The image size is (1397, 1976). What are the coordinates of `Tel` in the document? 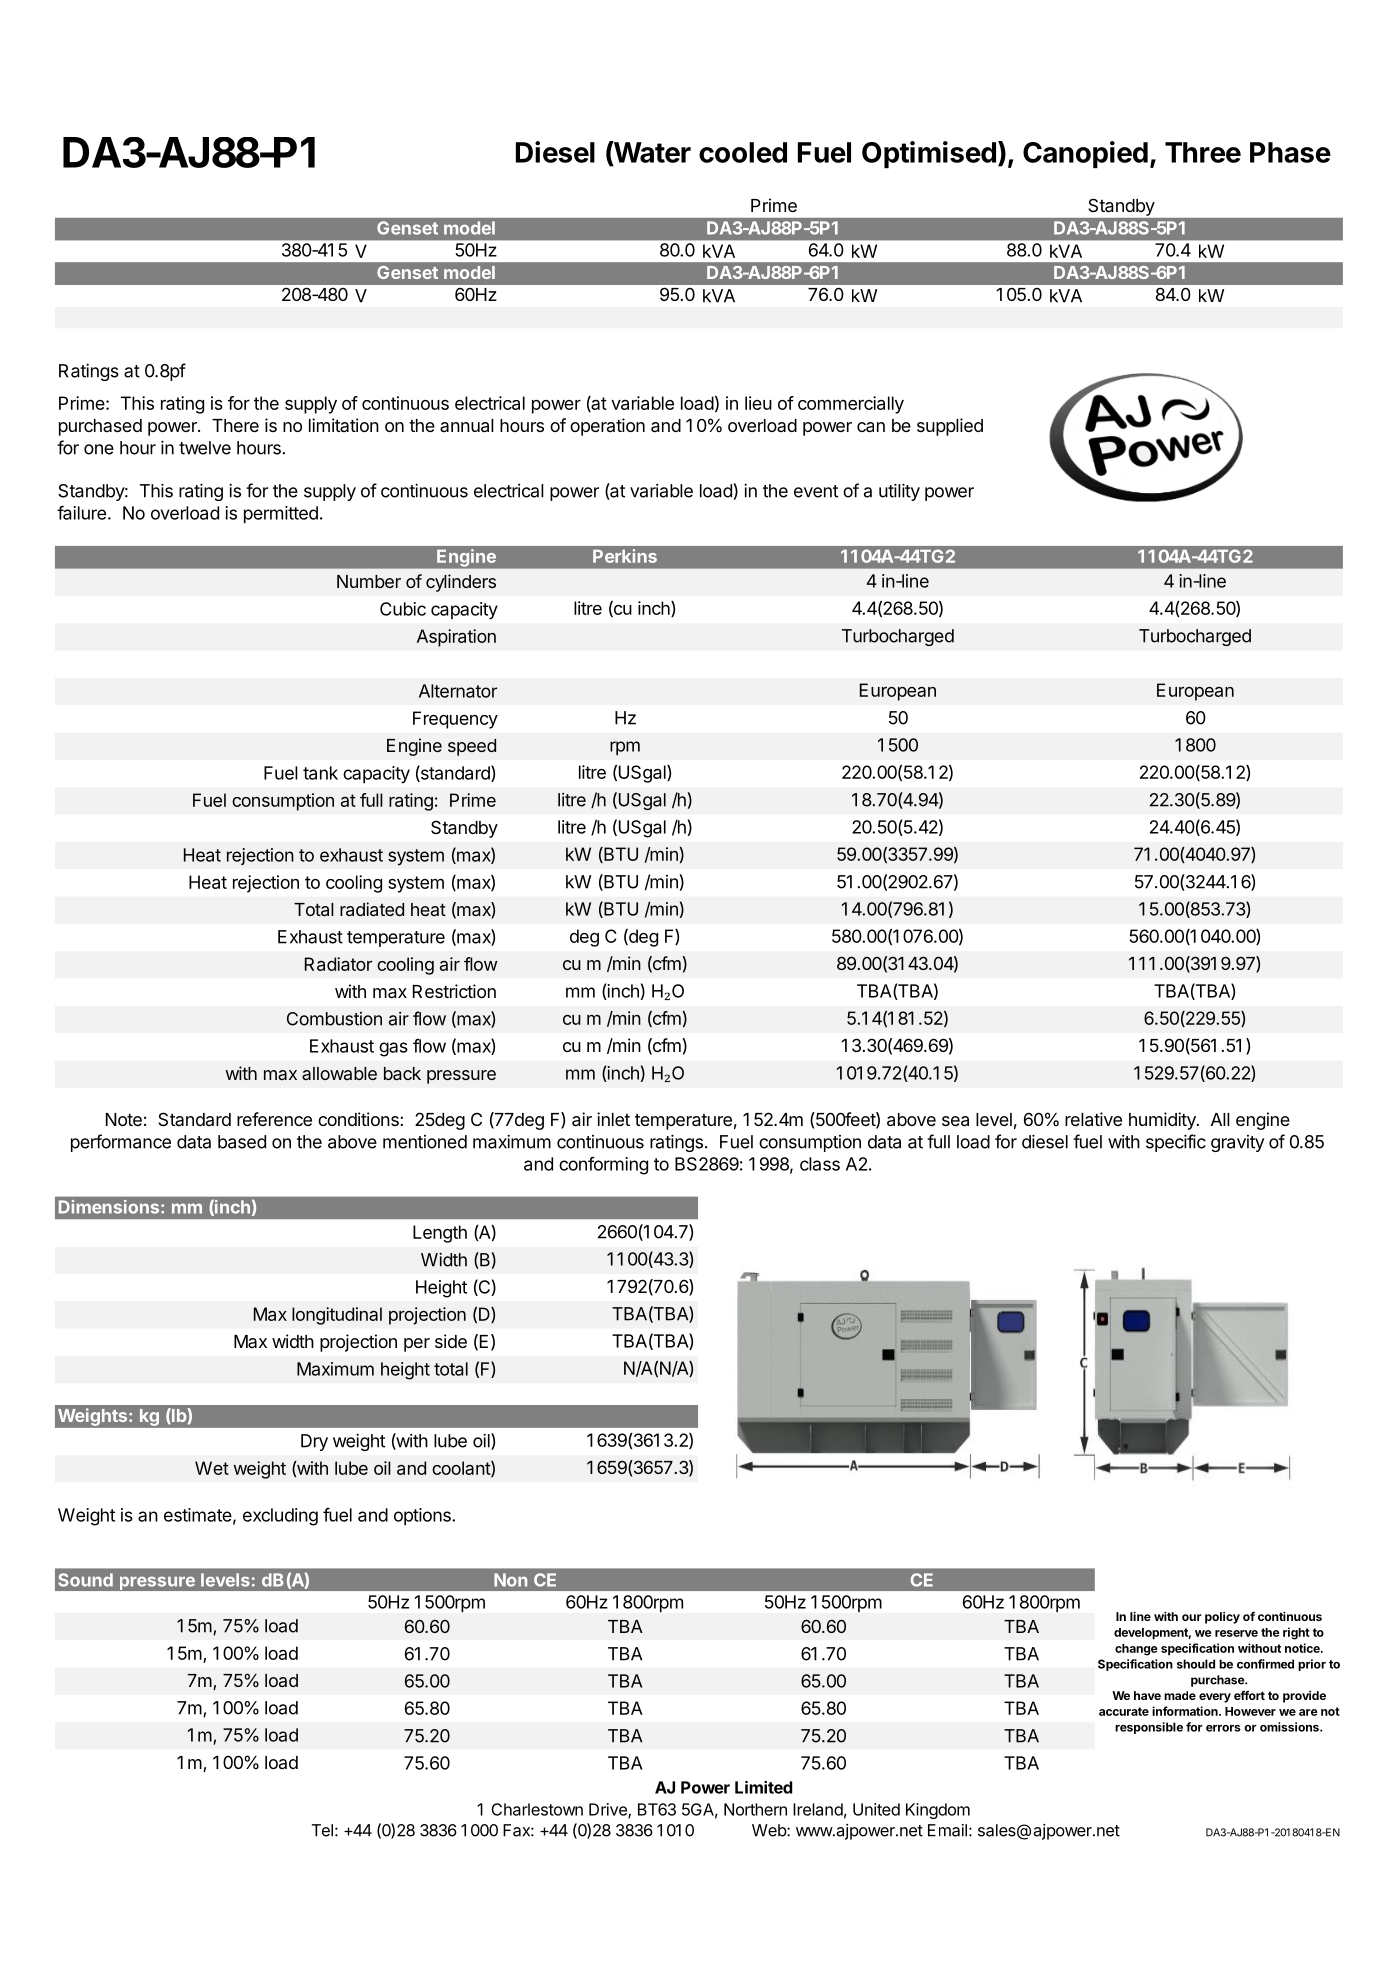 It's located at (322, 1830).
